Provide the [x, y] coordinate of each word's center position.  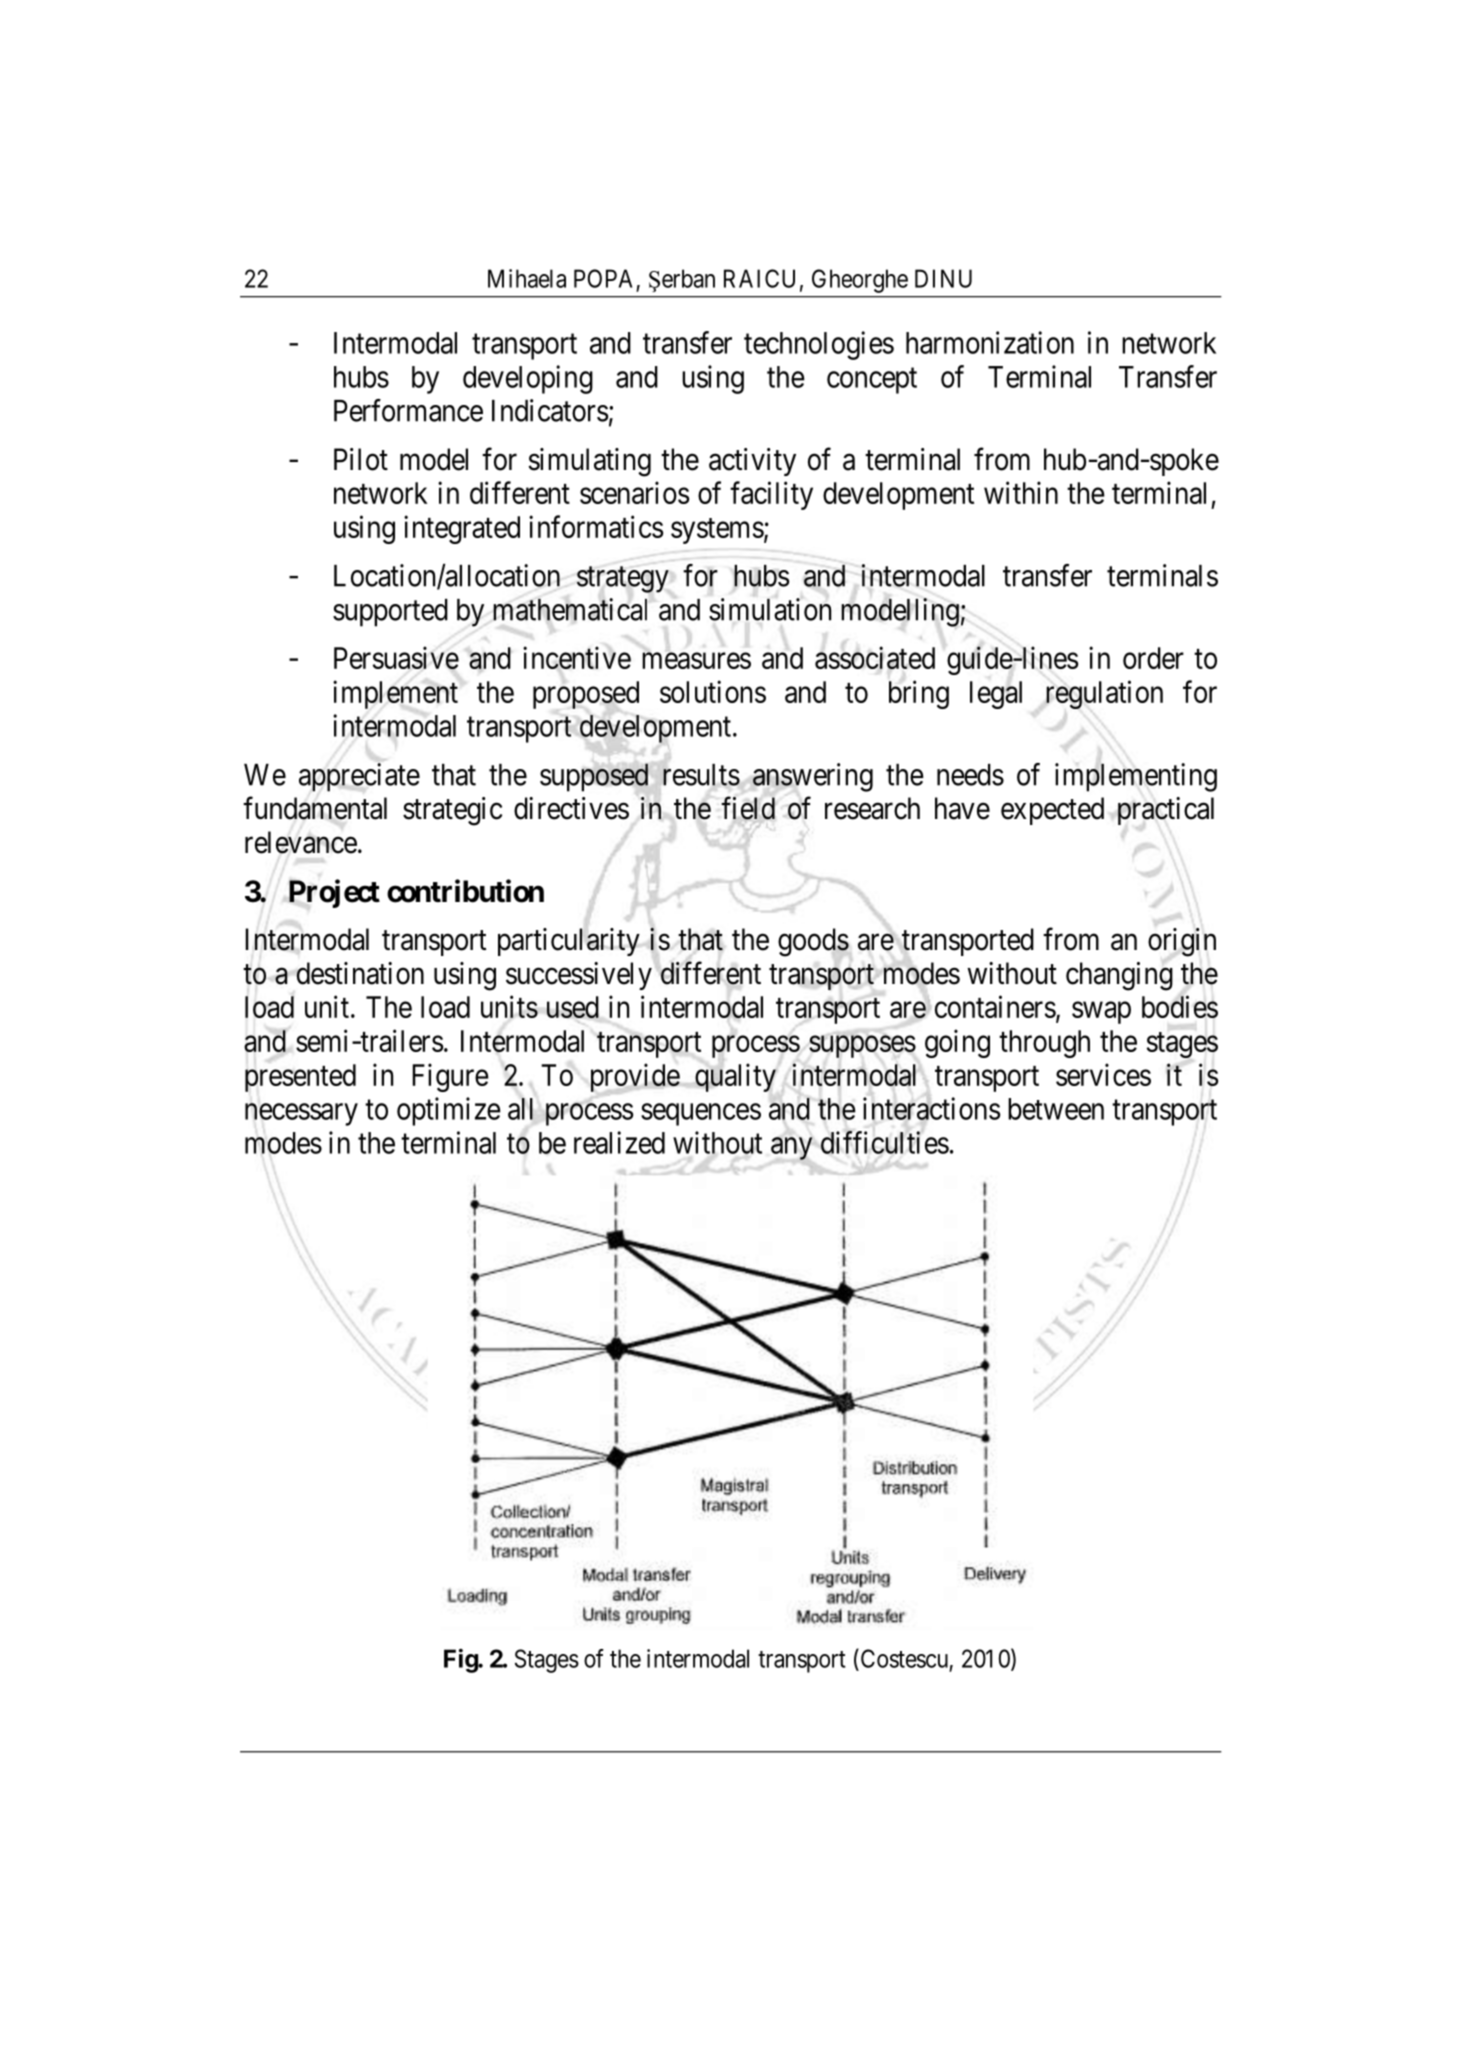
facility [771, 495]
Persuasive [396, 658]
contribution [465, 891]
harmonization [990, 342]
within [1021, 492]
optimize [449, 1111]
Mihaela [527, 278]
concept [872, 381]
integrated [462, 529]
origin [1182, 942]
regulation [1104, 694]
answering [813, 777]
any [791, 1148]
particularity [569, 942]
